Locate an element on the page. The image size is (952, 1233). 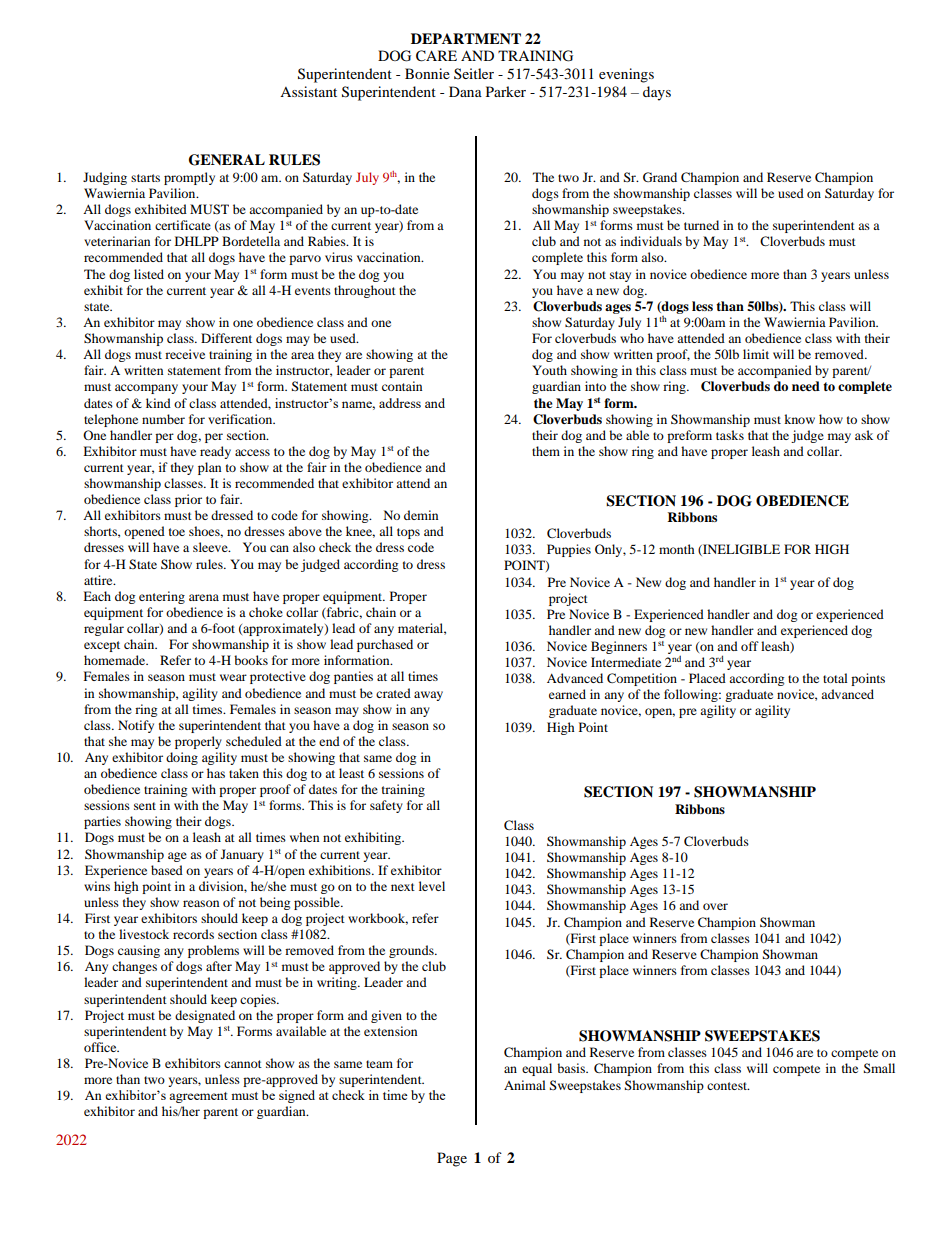
agreement is located at coordinates (198, 1097).
